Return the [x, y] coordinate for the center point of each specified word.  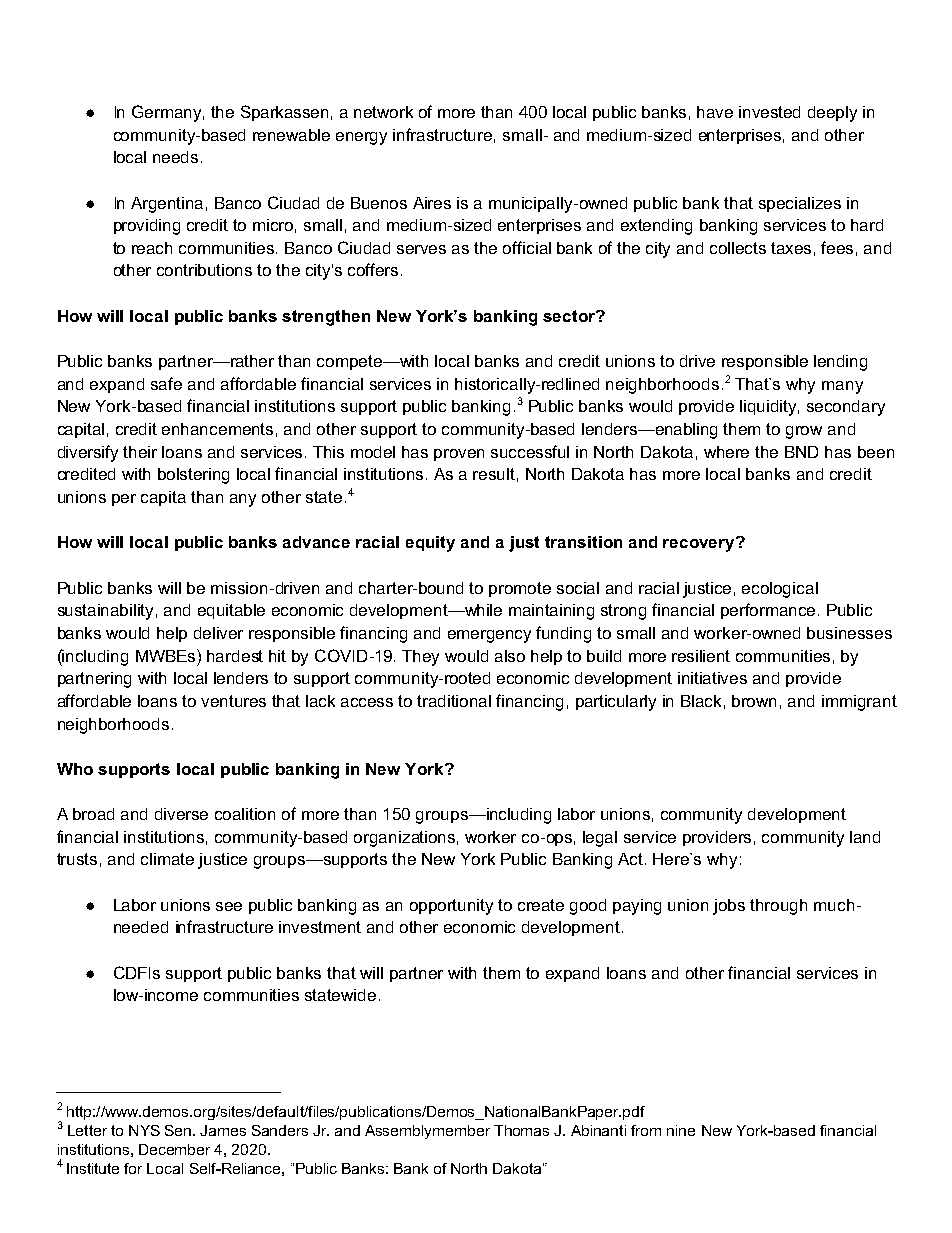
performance [770, 611]
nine [681, 1130]
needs [175, 157]
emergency [489, 636]
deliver [218, 633]
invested [769, 112]
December [174, 1149]
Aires [432, 203]
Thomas [521, 1130]
